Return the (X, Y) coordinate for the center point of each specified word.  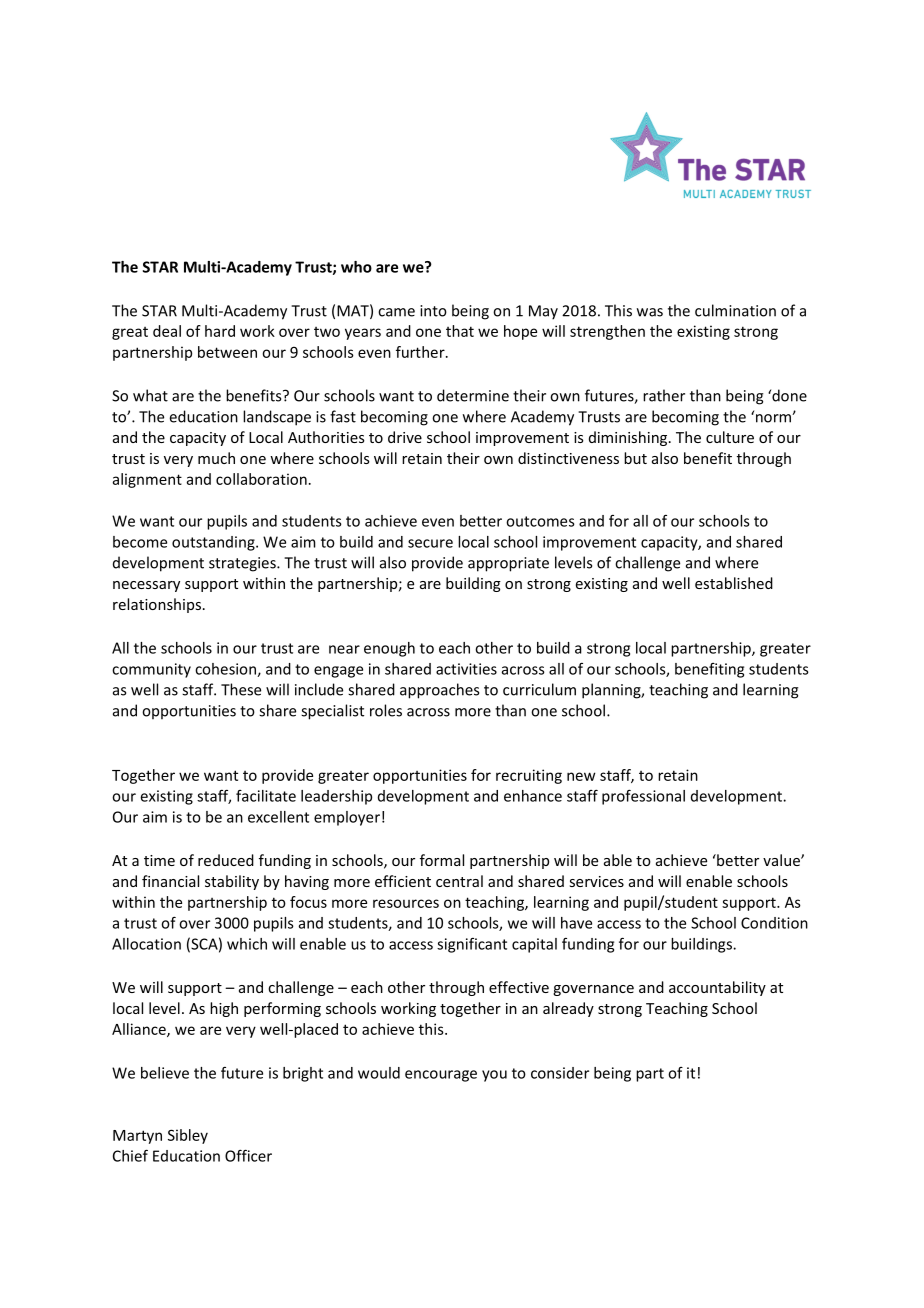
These (241, 689)
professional (643, 797)
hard (220, 331)
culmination (735, 310)
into (433, 311)
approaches (439, 691)
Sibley (188, 1136)
